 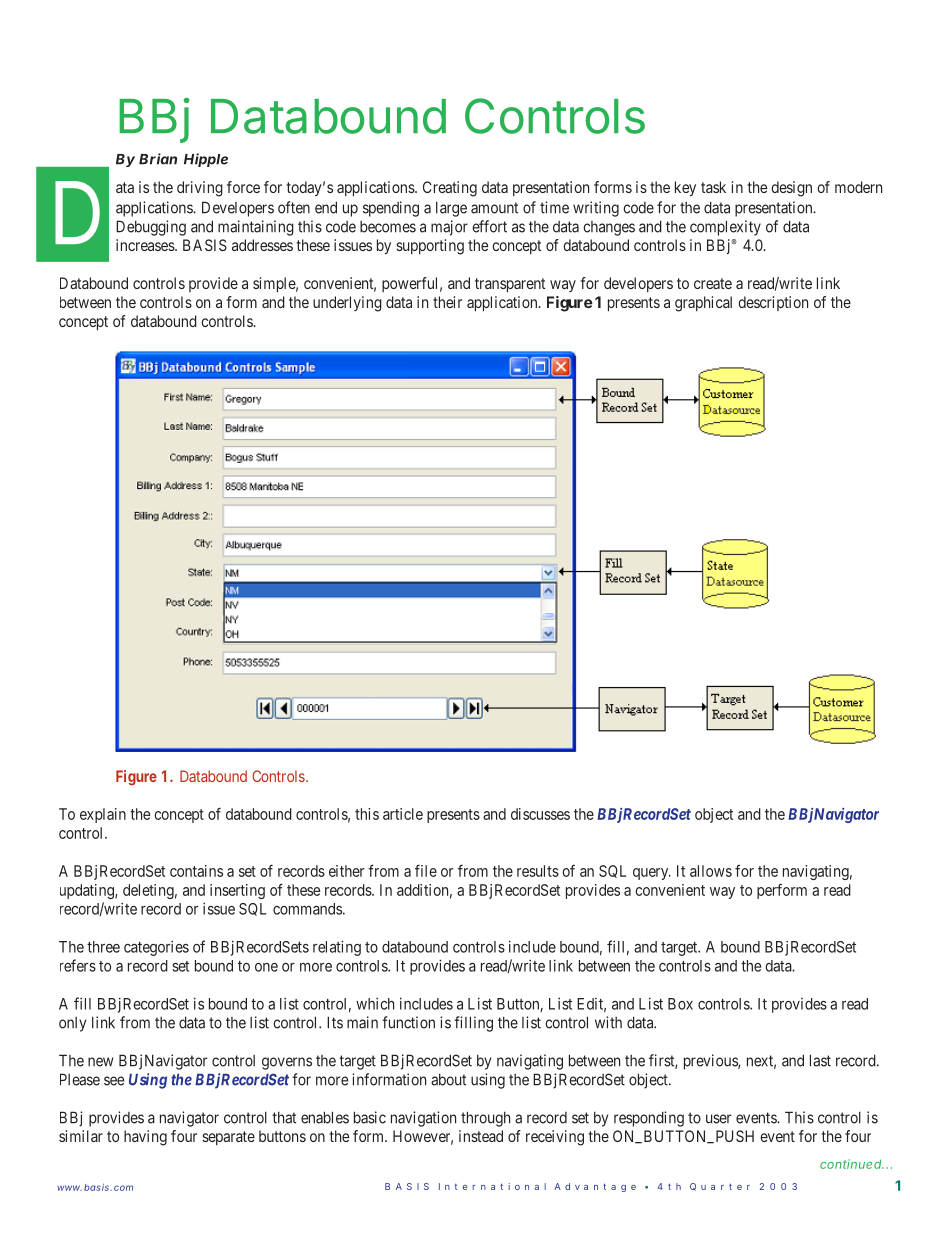 I want to click on transparent, so click(x=510, y=285).
